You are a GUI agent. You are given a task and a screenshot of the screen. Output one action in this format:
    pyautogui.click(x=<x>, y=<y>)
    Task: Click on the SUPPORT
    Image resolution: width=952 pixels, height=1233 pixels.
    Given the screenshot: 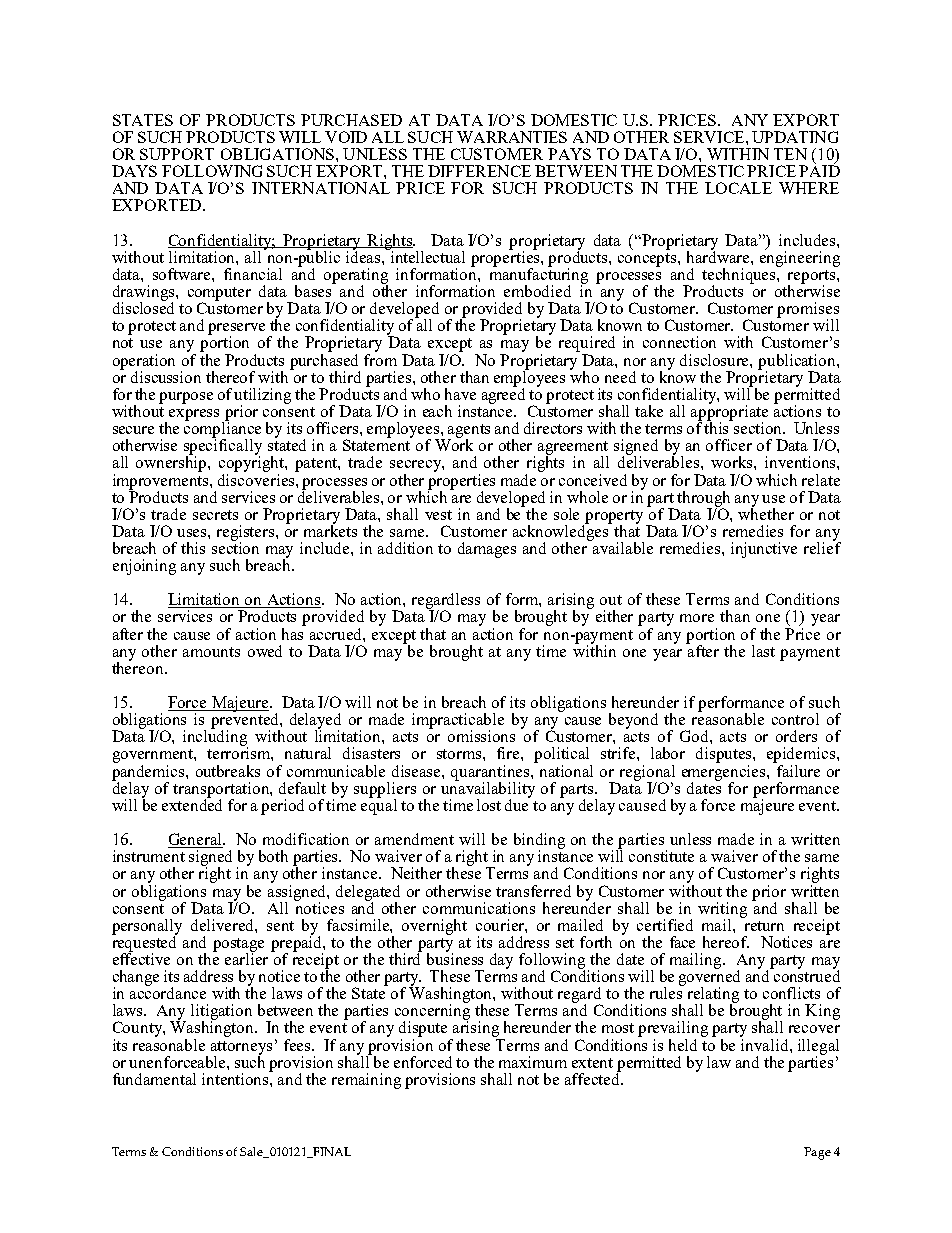 What is the action you would take?
    pyautogui.click(x=177, y=154)
